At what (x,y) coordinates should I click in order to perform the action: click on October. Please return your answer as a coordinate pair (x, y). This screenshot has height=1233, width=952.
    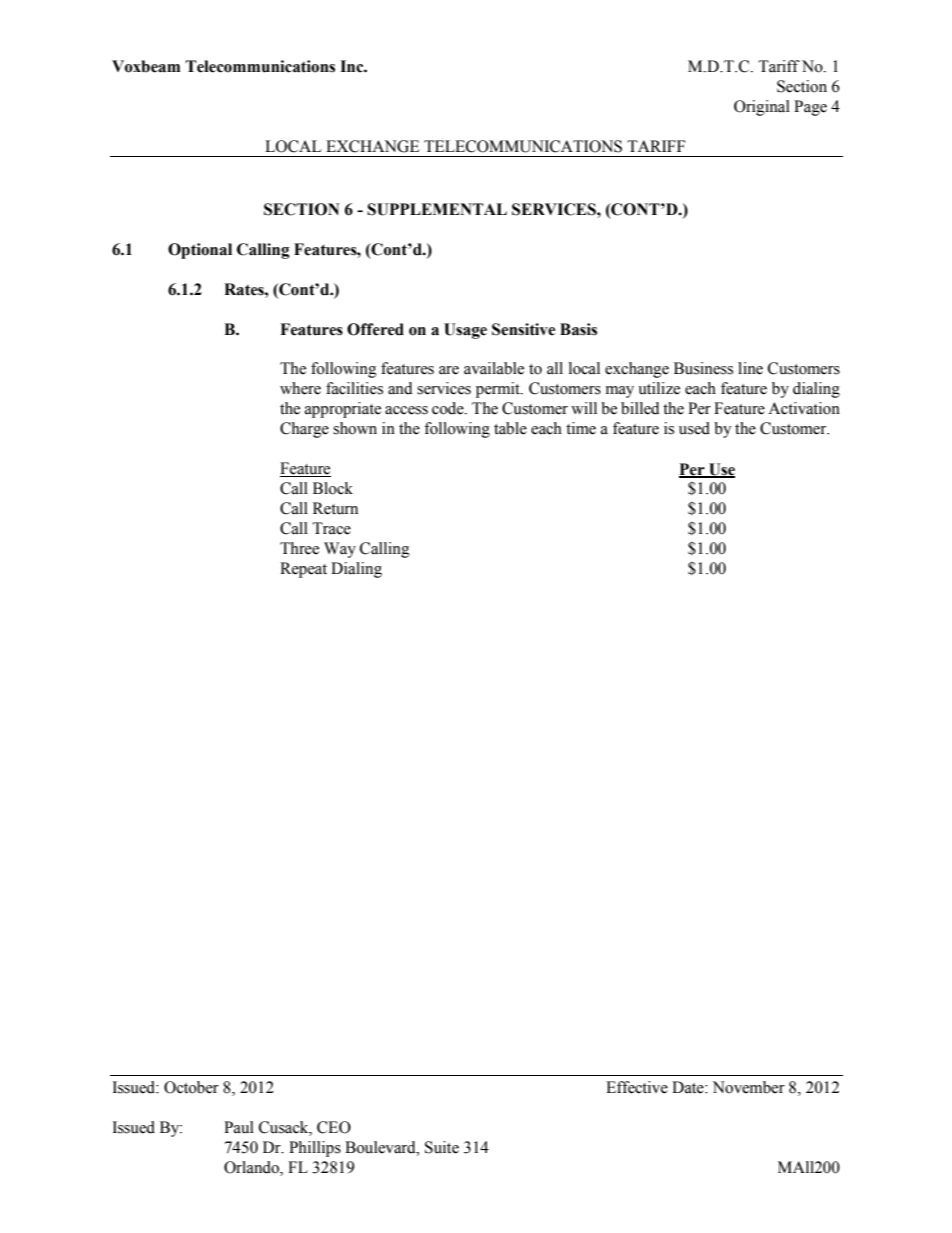
    Looking at the image, I should click on (191, 1087).
